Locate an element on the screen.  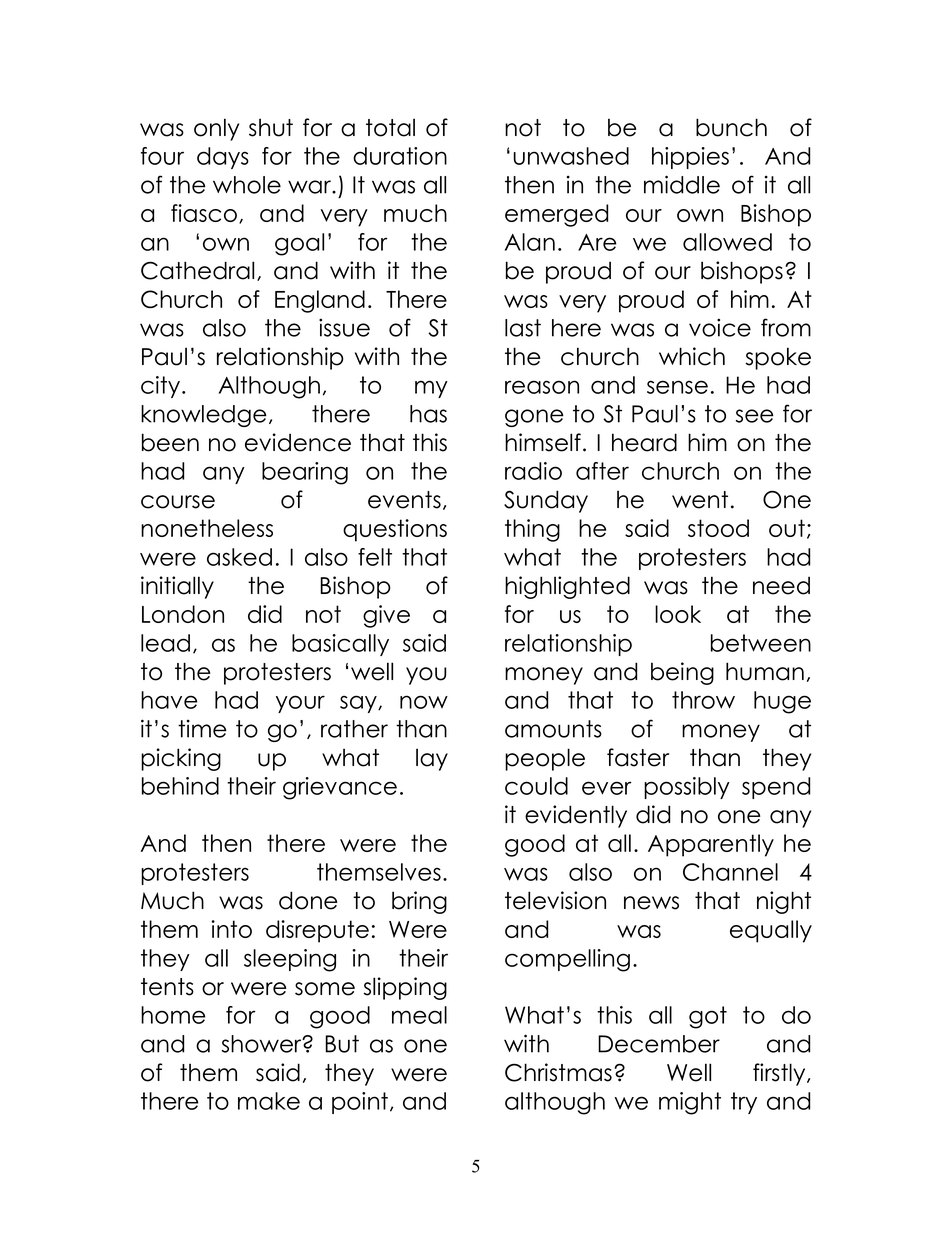
picking is located at coordinates (181, 759).
